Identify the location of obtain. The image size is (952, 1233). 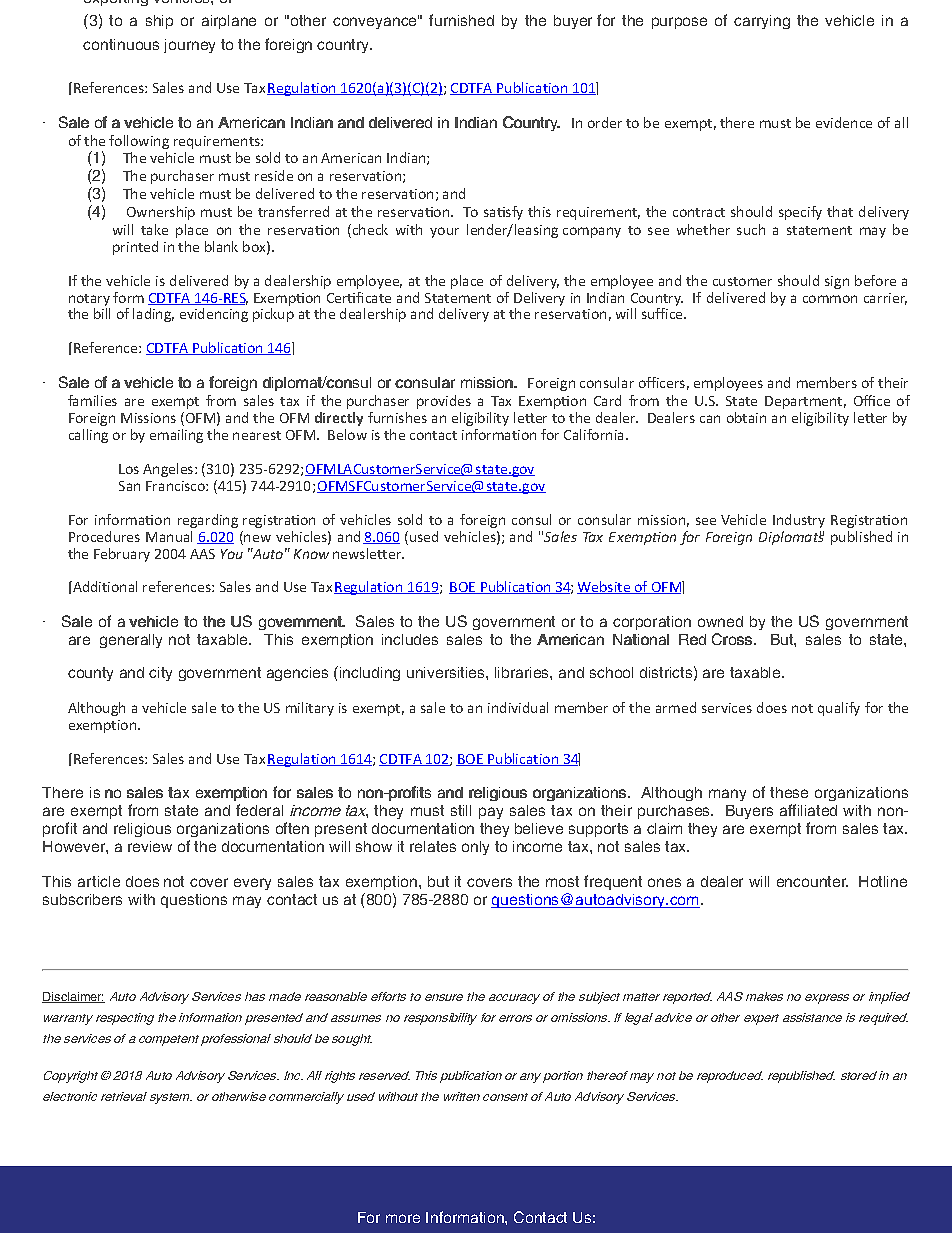
(746, 417).
